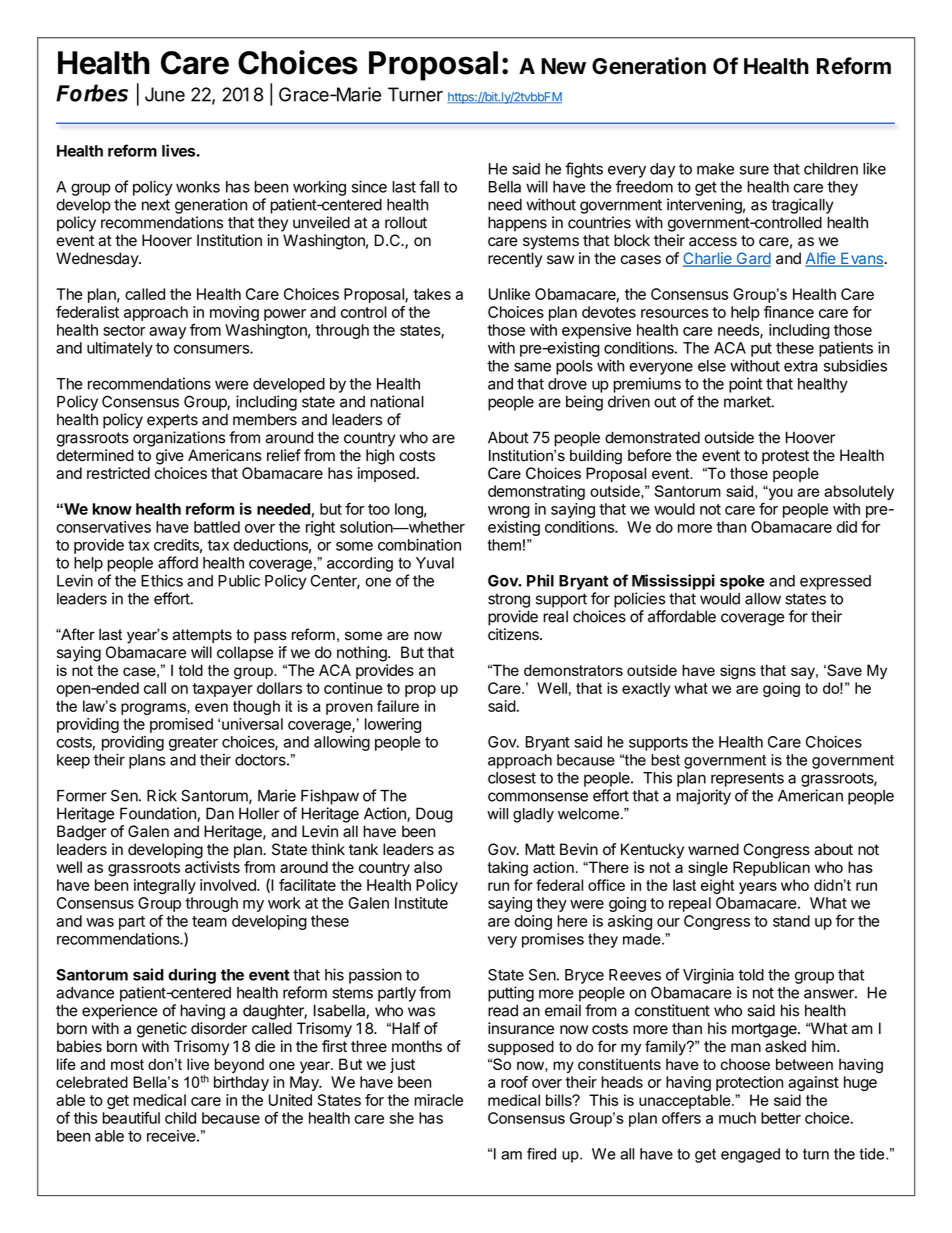  Describe the element at coordinates (397, 401) in the document. I see `national` at that location.
